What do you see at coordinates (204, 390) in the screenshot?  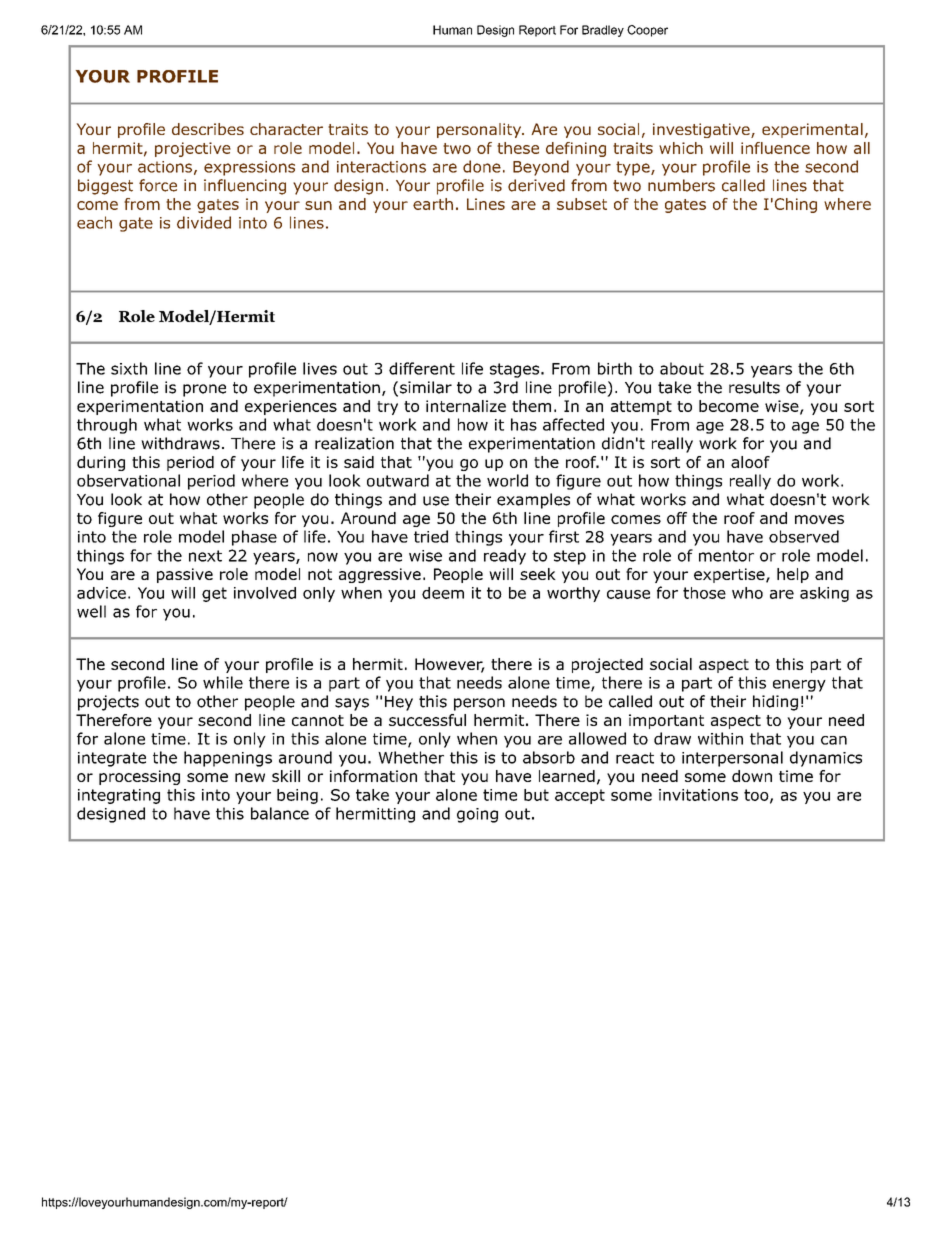 I see `prone` at bounding box center [204, 390].
